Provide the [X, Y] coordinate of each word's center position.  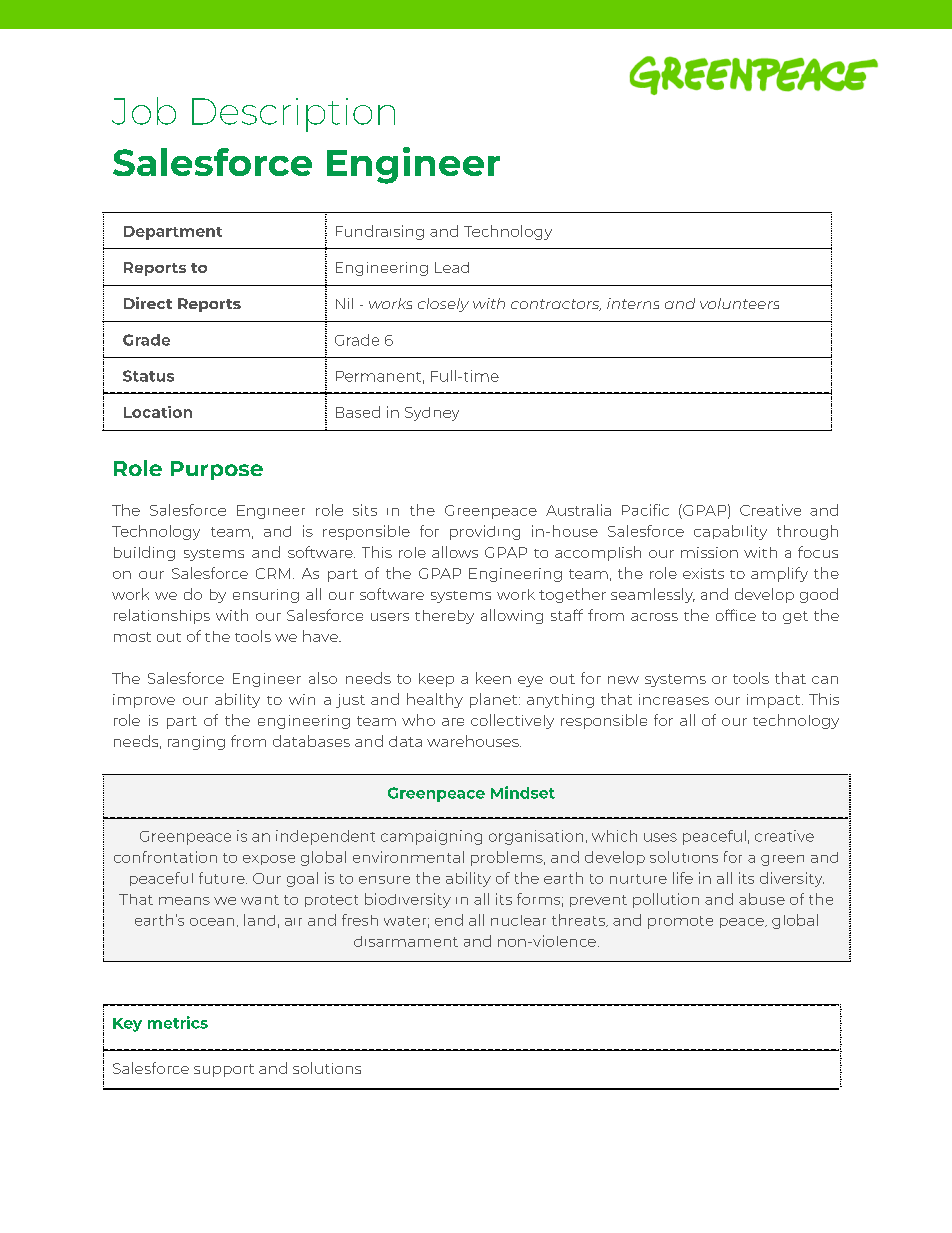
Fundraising [380, 232]
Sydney [432, 414]
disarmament [406, 941]
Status [148, 376]
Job [144, 111]
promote [680, 922]
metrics [178, 1022]
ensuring [266, 596]
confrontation [165, 857]
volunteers [739, 303]
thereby [444, 617]
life [683, 878]
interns [633, 303]
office [736, 615]
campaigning [431, 837]
